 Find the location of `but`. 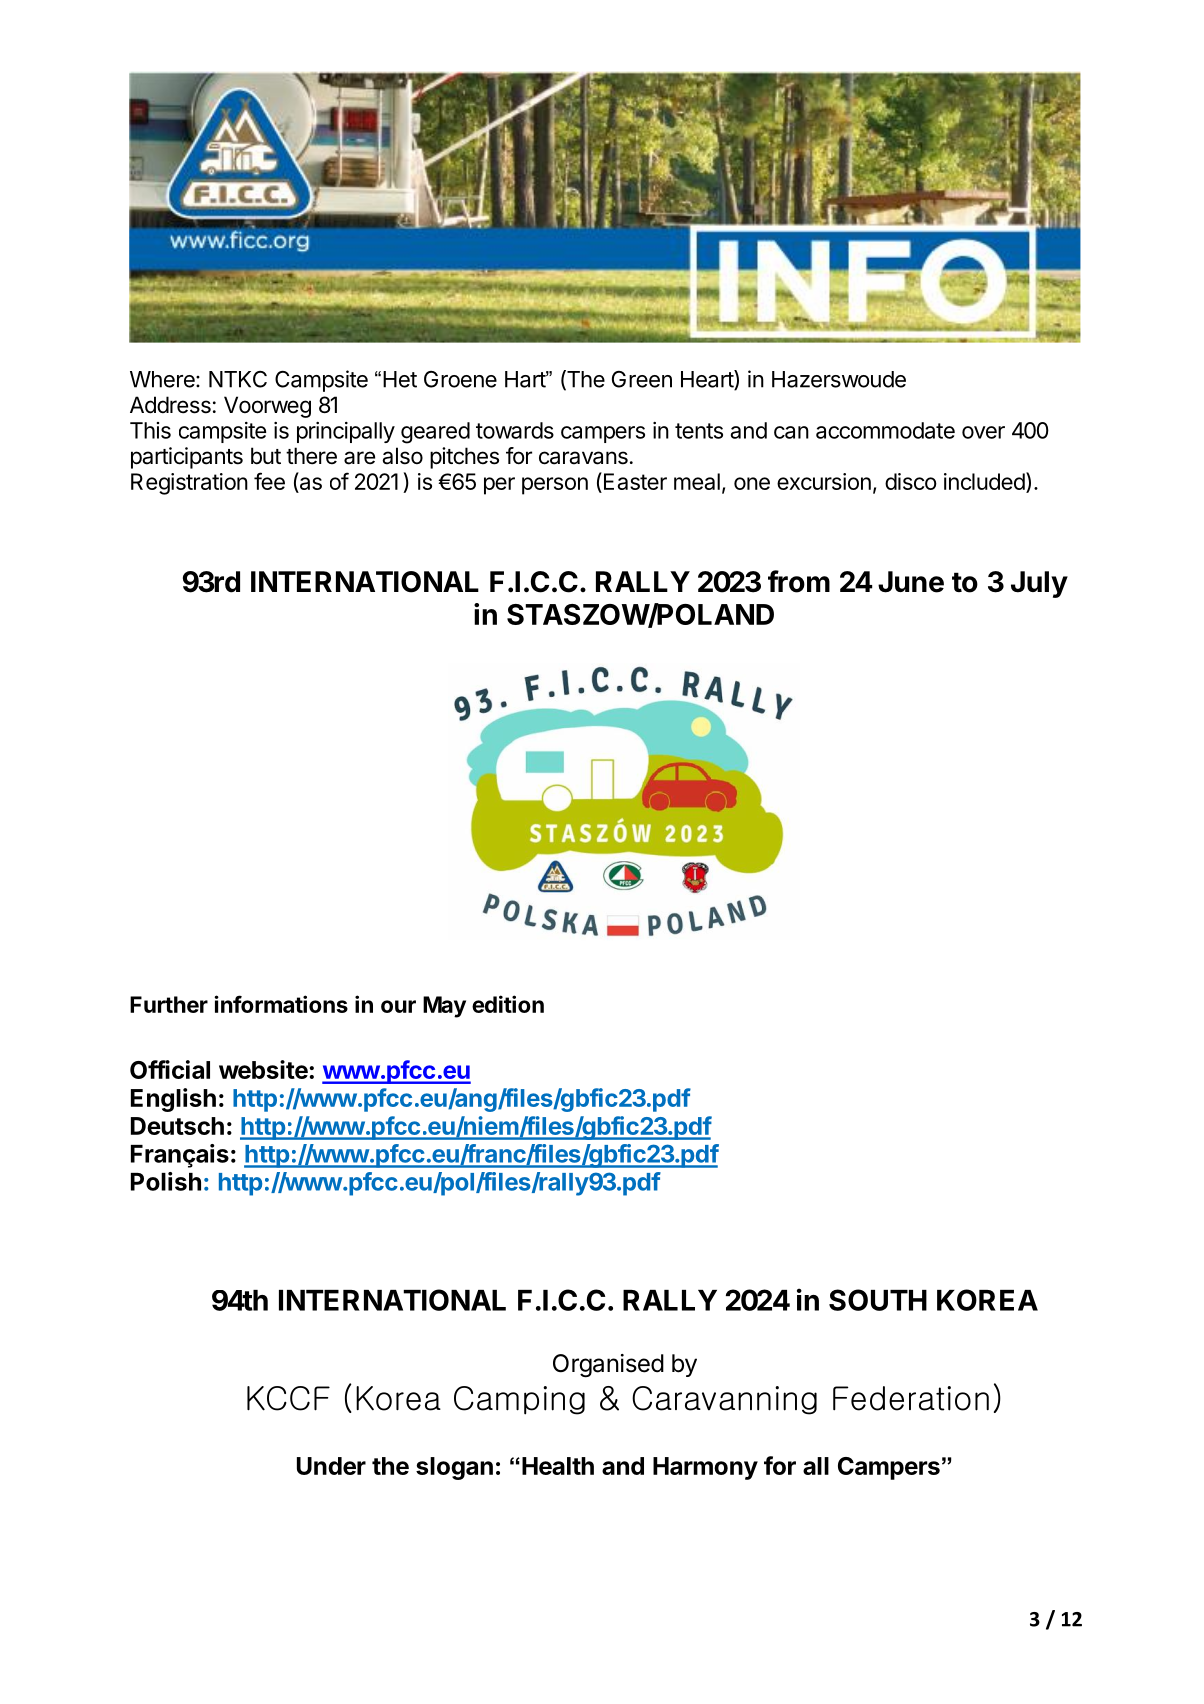

but is located at coordinates (266, 456).
